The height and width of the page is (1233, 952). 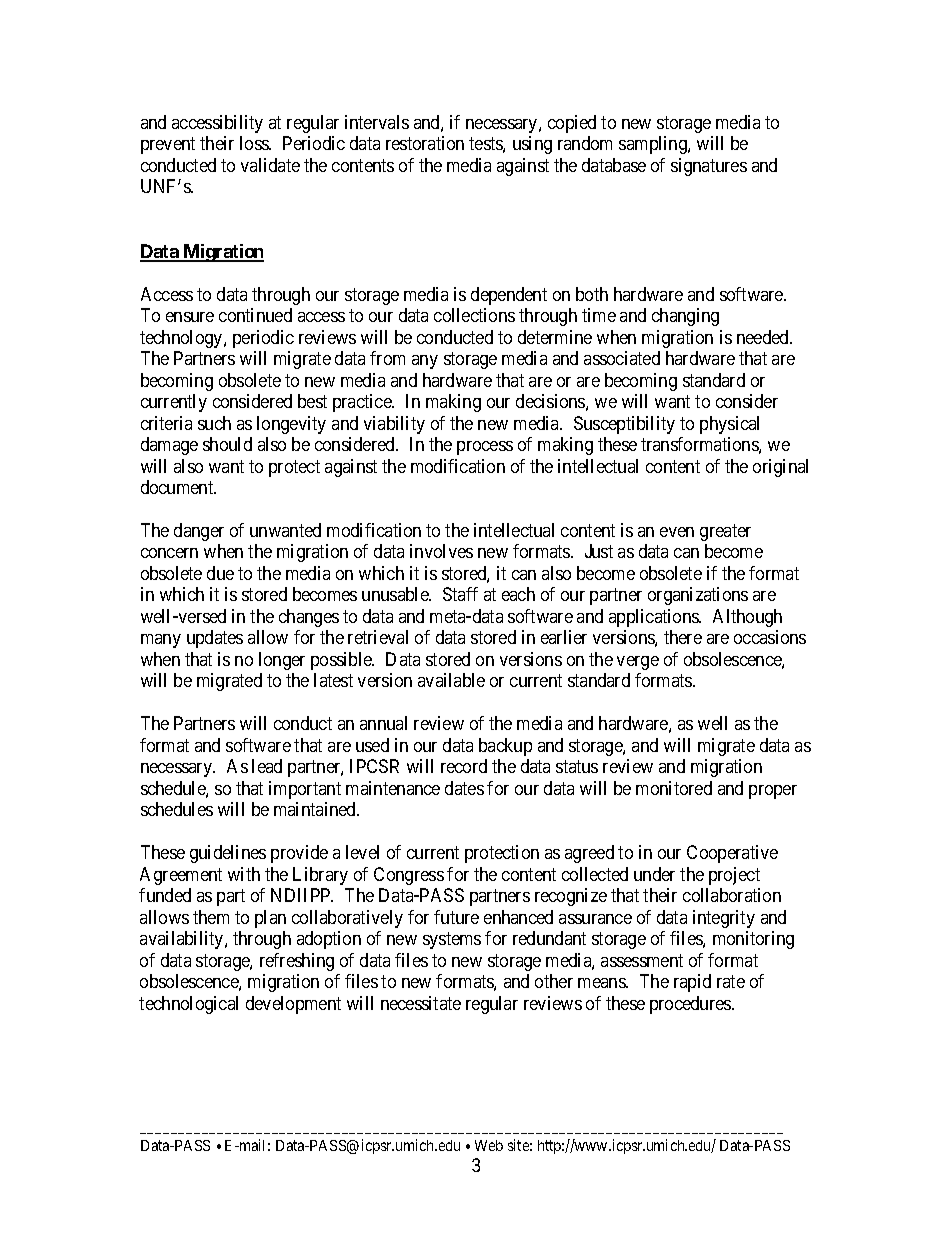 What do you see at coordinates (683, 637) in the page?
I see `there` at bounding box center [683, 637].
